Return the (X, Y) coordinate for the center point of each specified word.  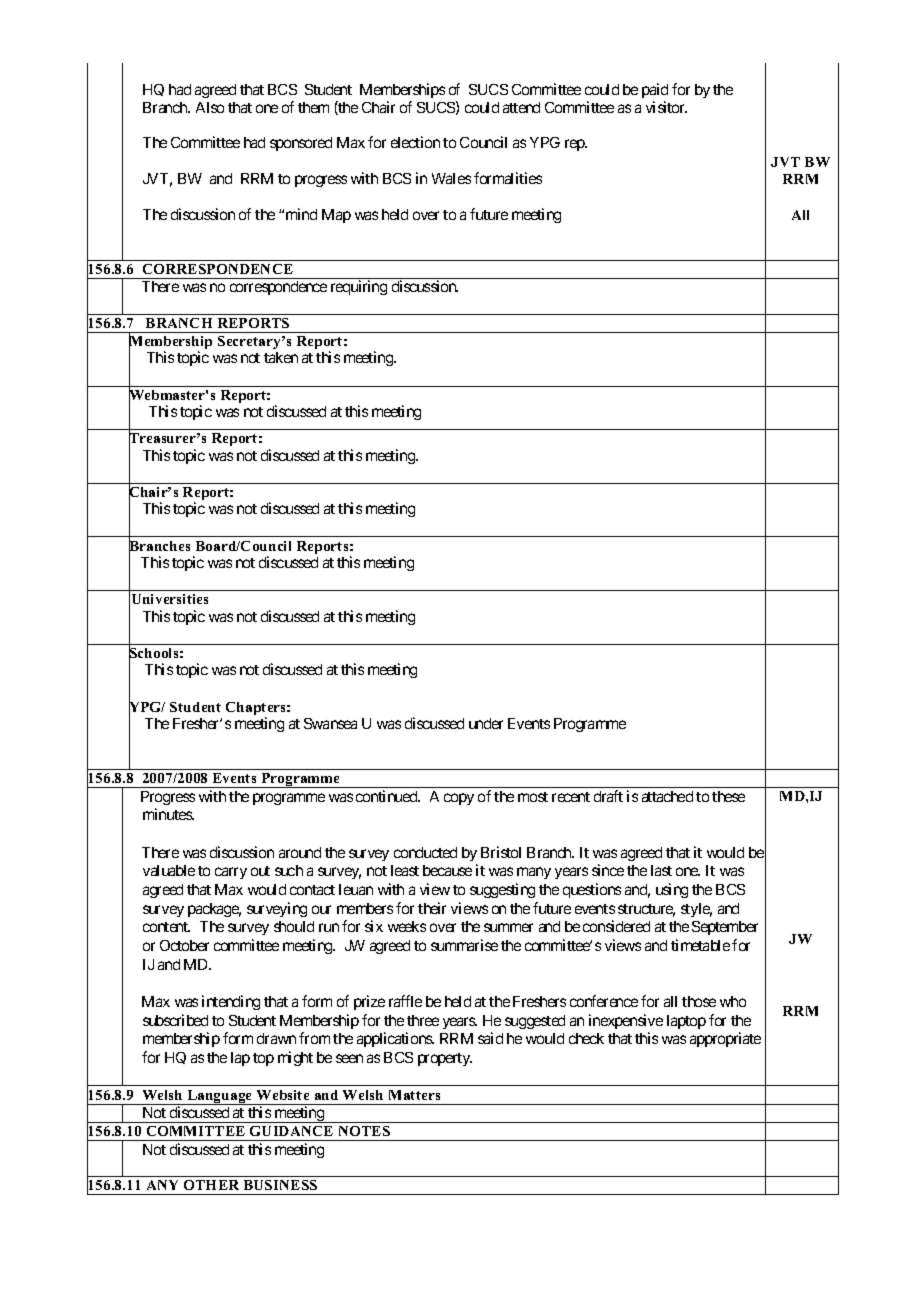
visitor (666, 107)
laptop (686, 1022)
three (423, 1020)
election (415, 142)
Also (210, 107)
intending (231, 1002)
